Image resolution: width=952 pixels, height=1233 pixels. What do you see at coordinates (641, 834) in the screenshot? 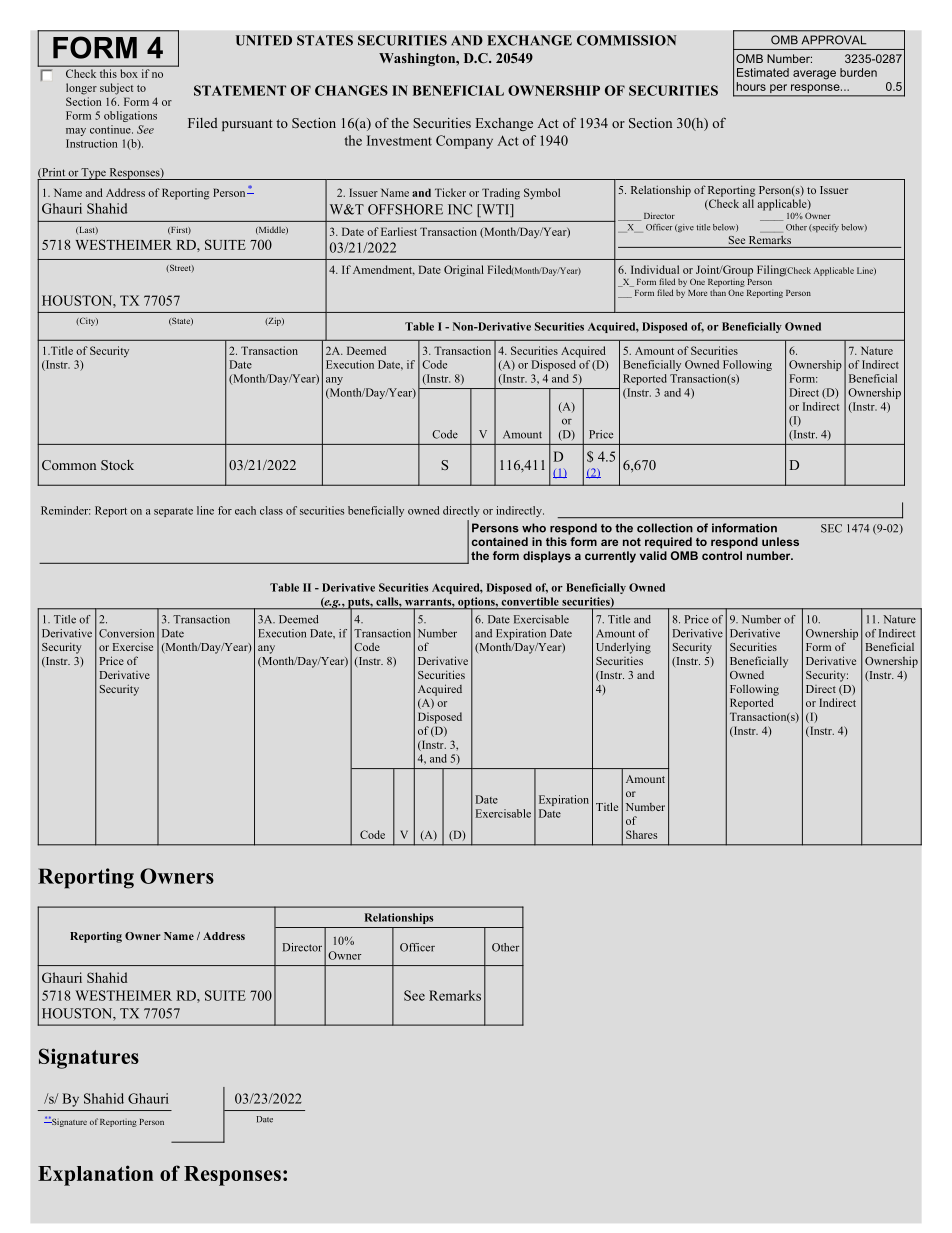
I see `Shares` at bounding box center [641, 834].
